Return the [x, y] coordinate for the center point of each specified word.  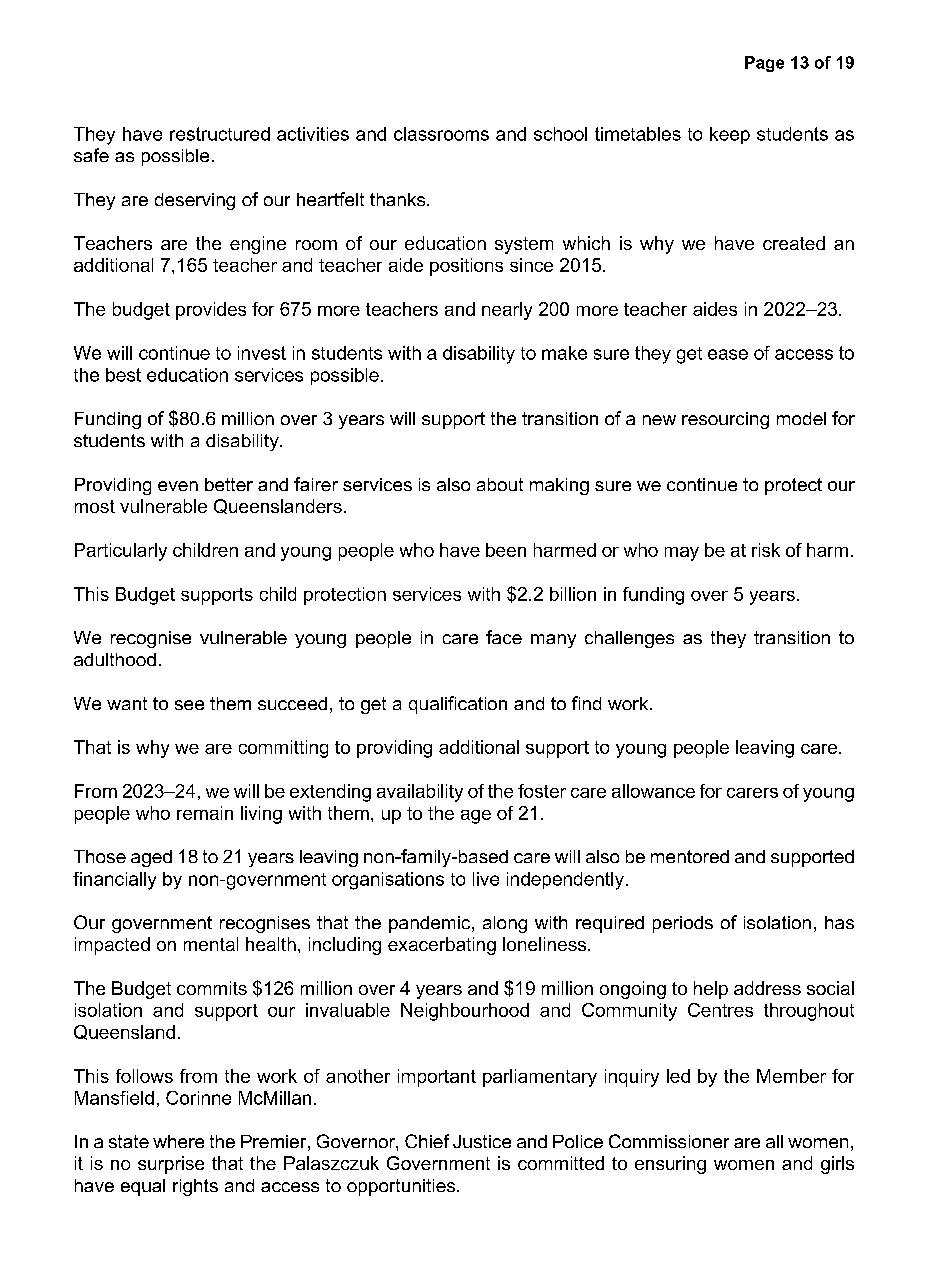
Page [764, 64]
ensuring [670, 1165]
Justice [482, 1141]
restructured [220, 134]
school [560, 134]
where [178, 1141]
